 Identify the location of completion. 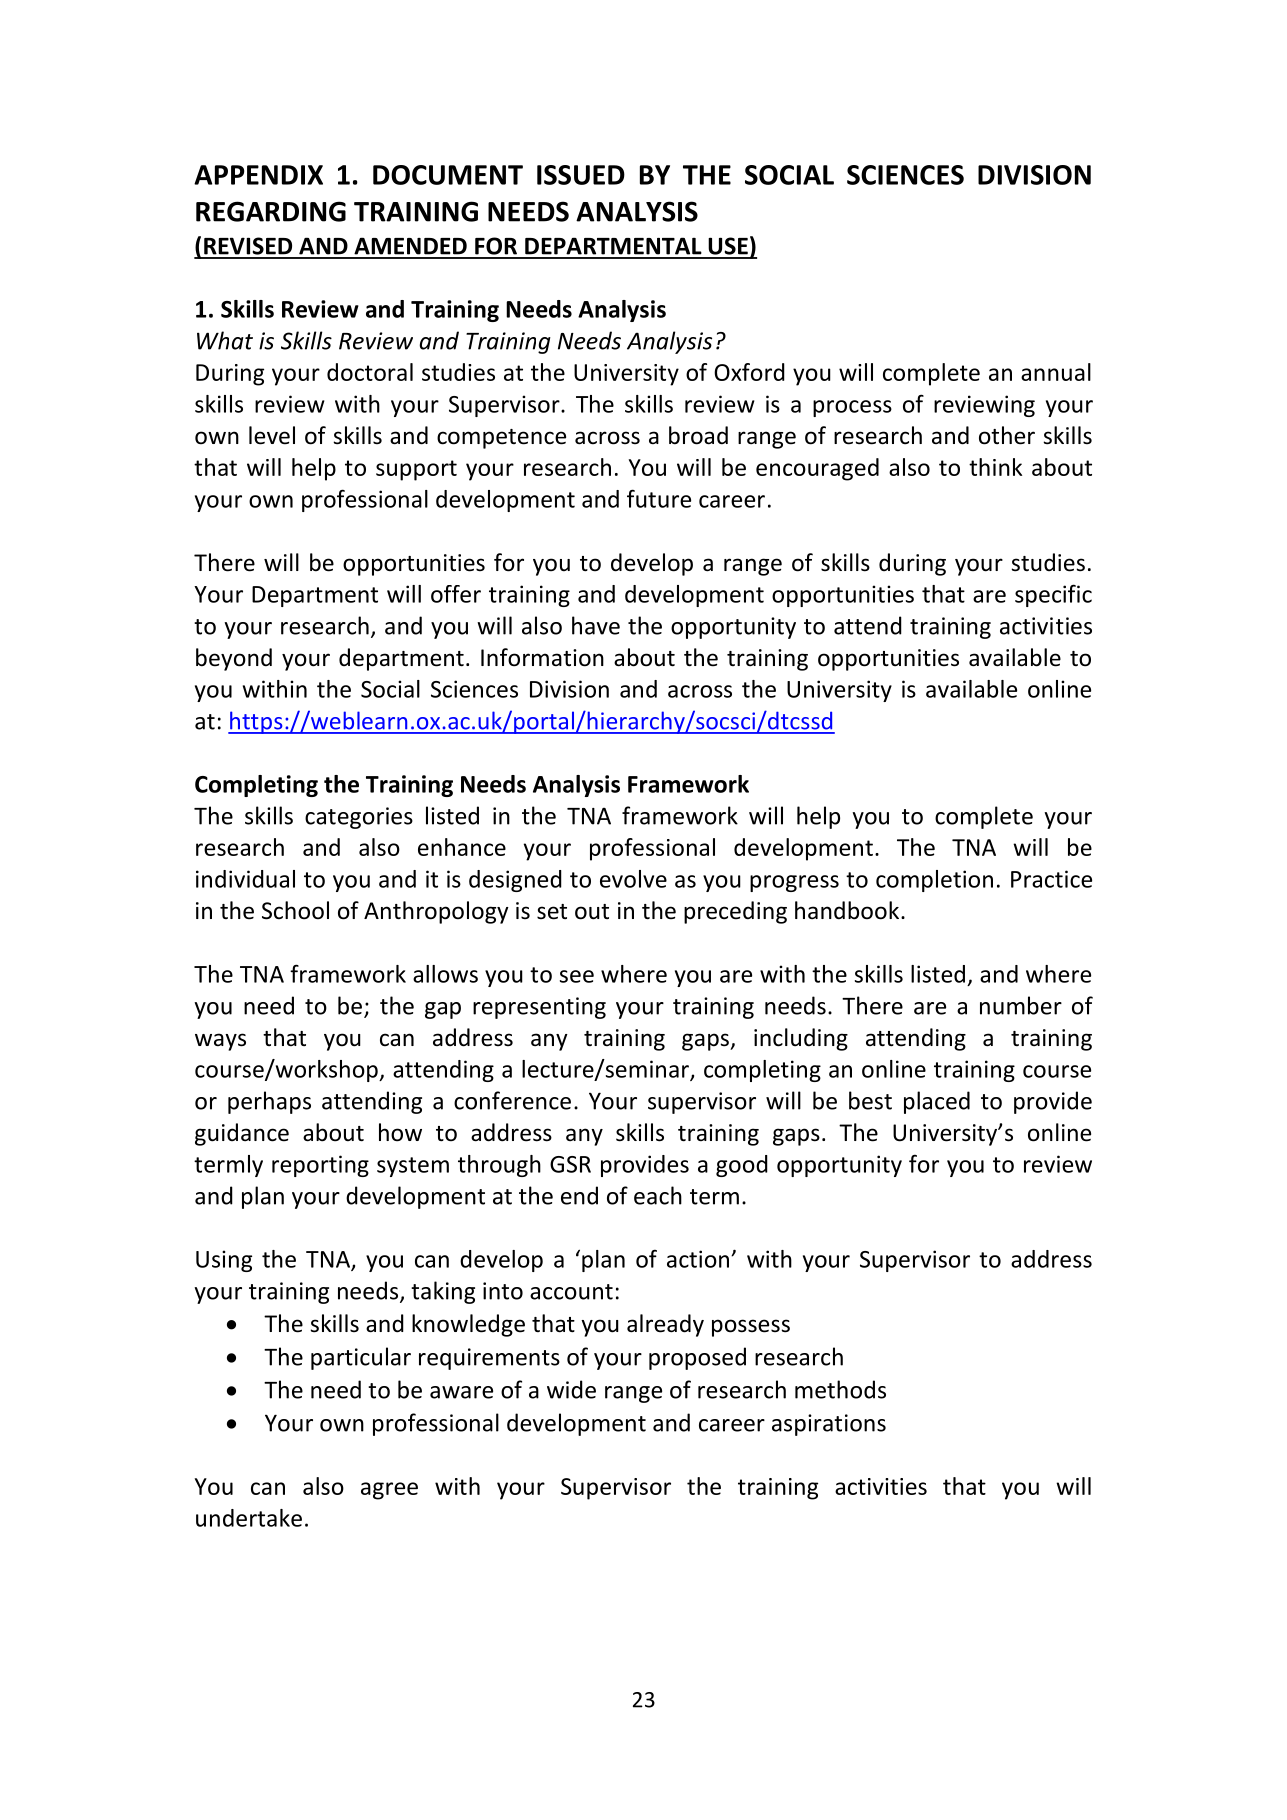
(934, 881).
